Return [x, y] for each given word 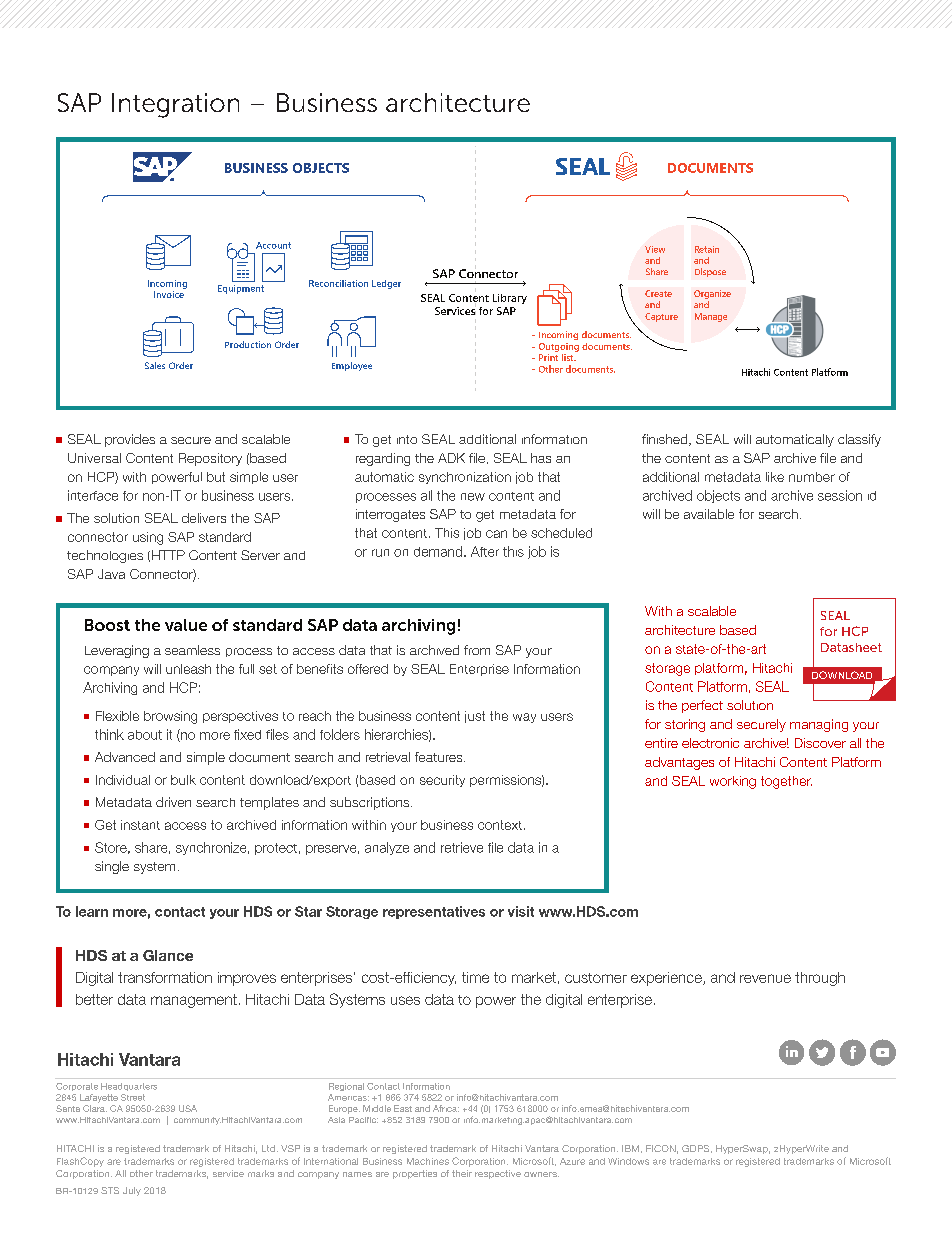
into [407, 439]
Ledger [386, 284]
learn [92, 911]
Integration [175, 105]
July [132, 1191]
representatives [434, 912]
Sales [155, 365]
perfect [702, 706]
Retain [707, 249]
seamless [192, 650]
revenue [765, 978]
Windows [628, 1161]
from [477, 650]
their [462, 1173]
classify [859, 440]
